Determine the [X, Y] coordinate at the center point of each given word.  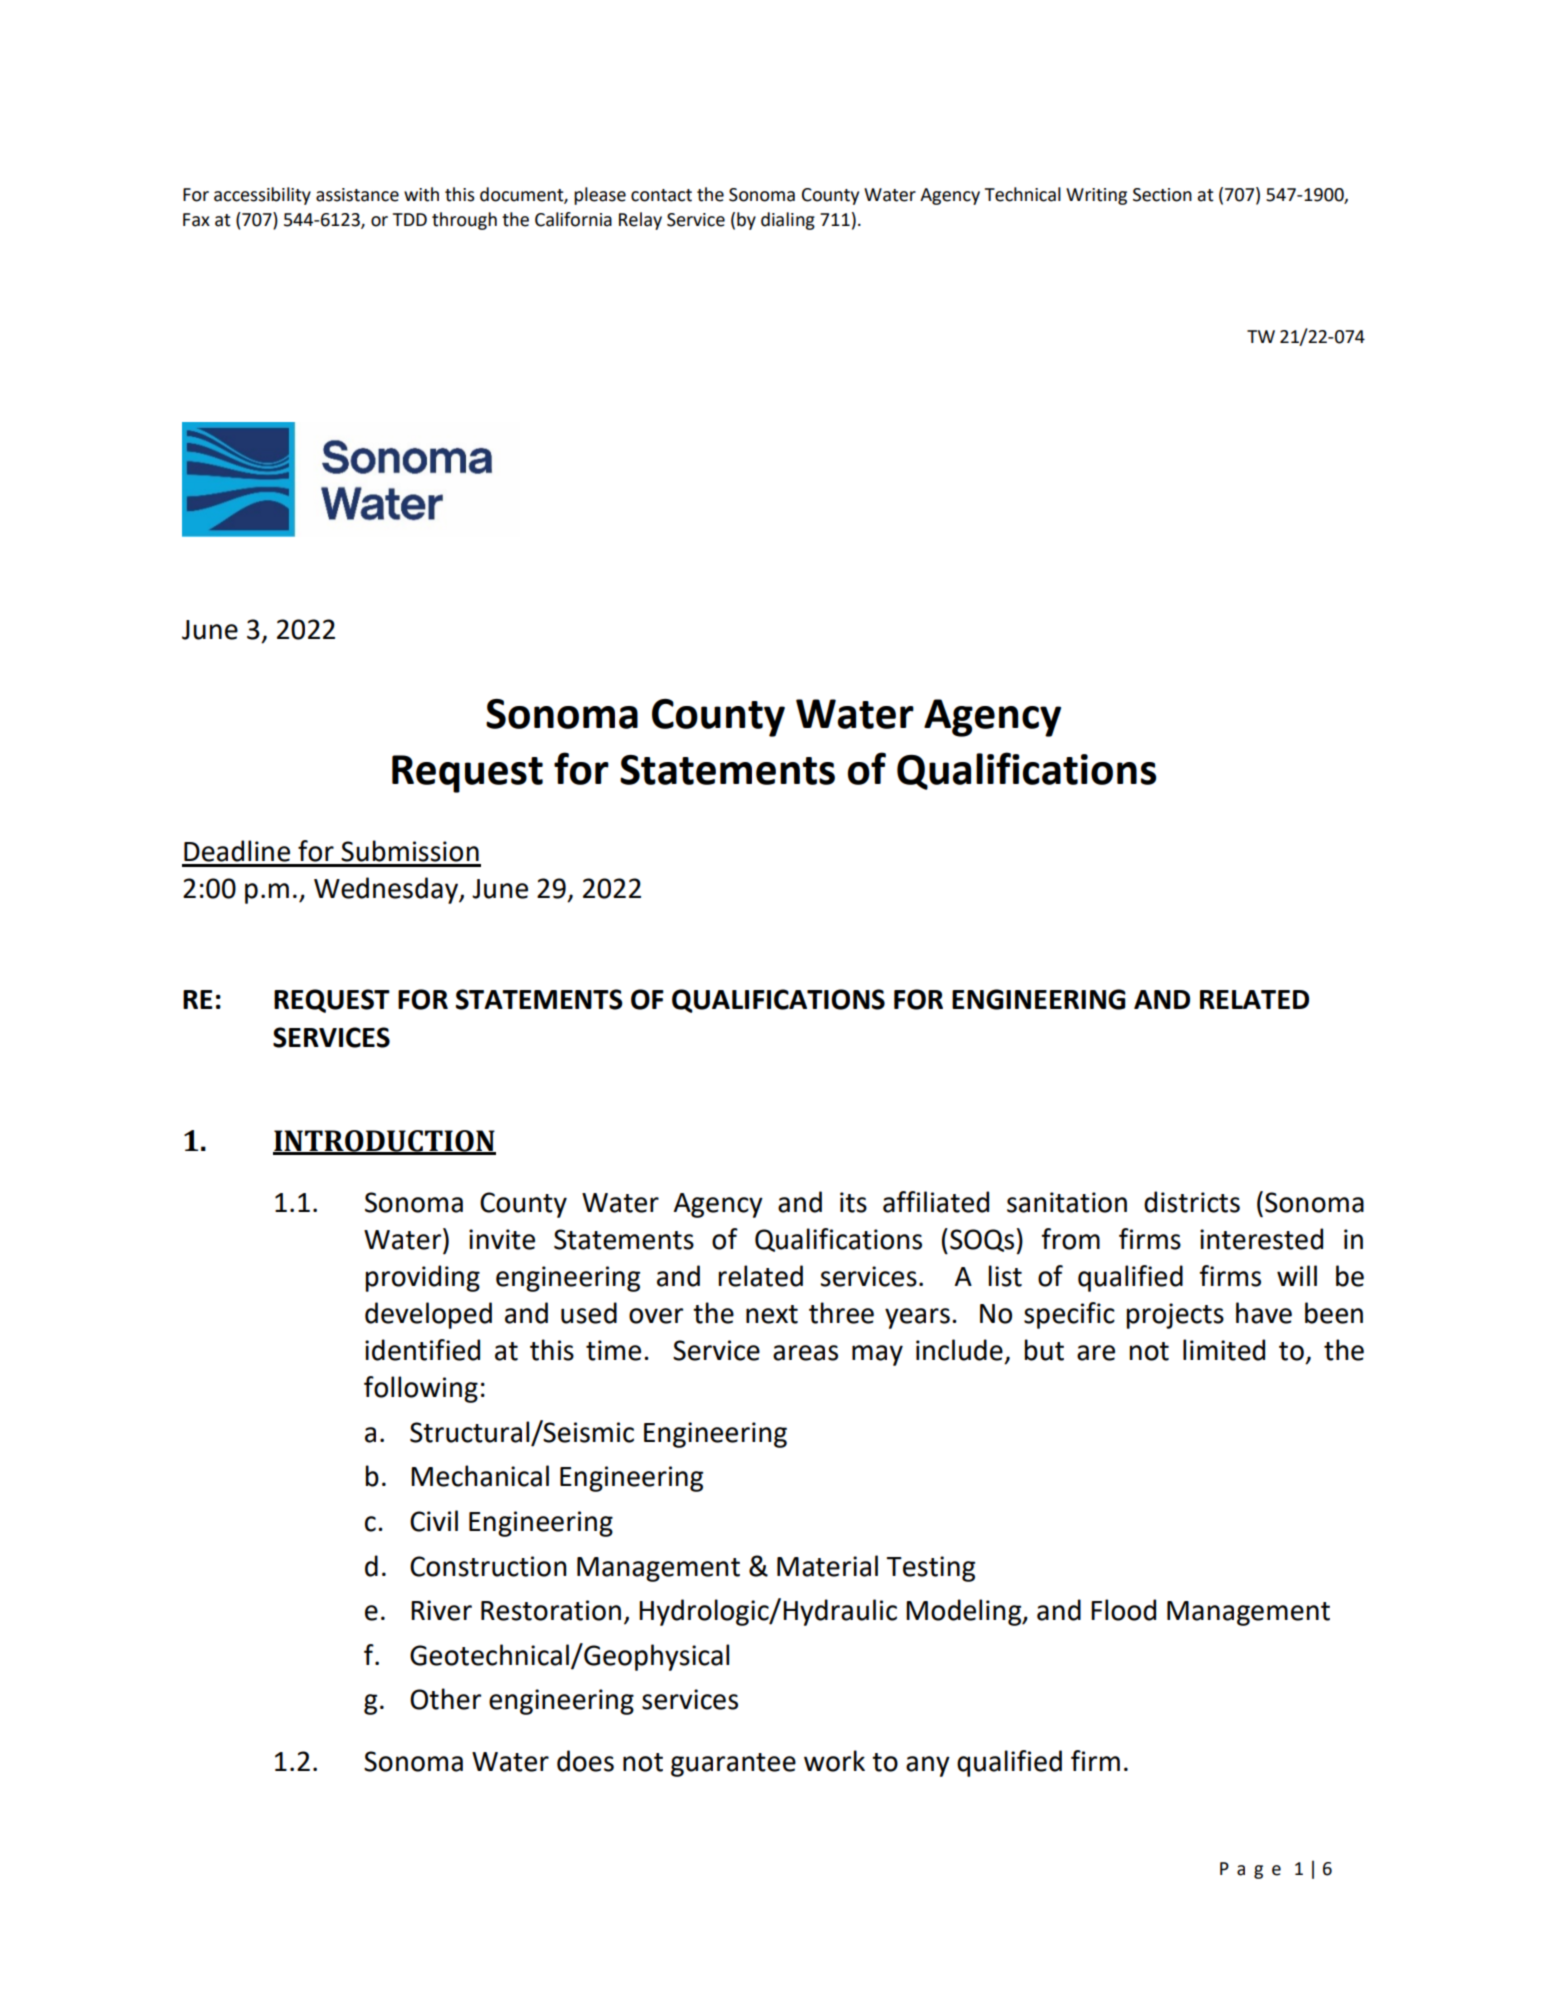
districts [1192, 1202]
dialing [788, 221]
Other [445, 1699]
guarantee [733, 1765]
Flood [1123, 1610]
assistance [357, 195]
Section [1162, 195]
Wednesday [387, 890]
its [853, 1202]
